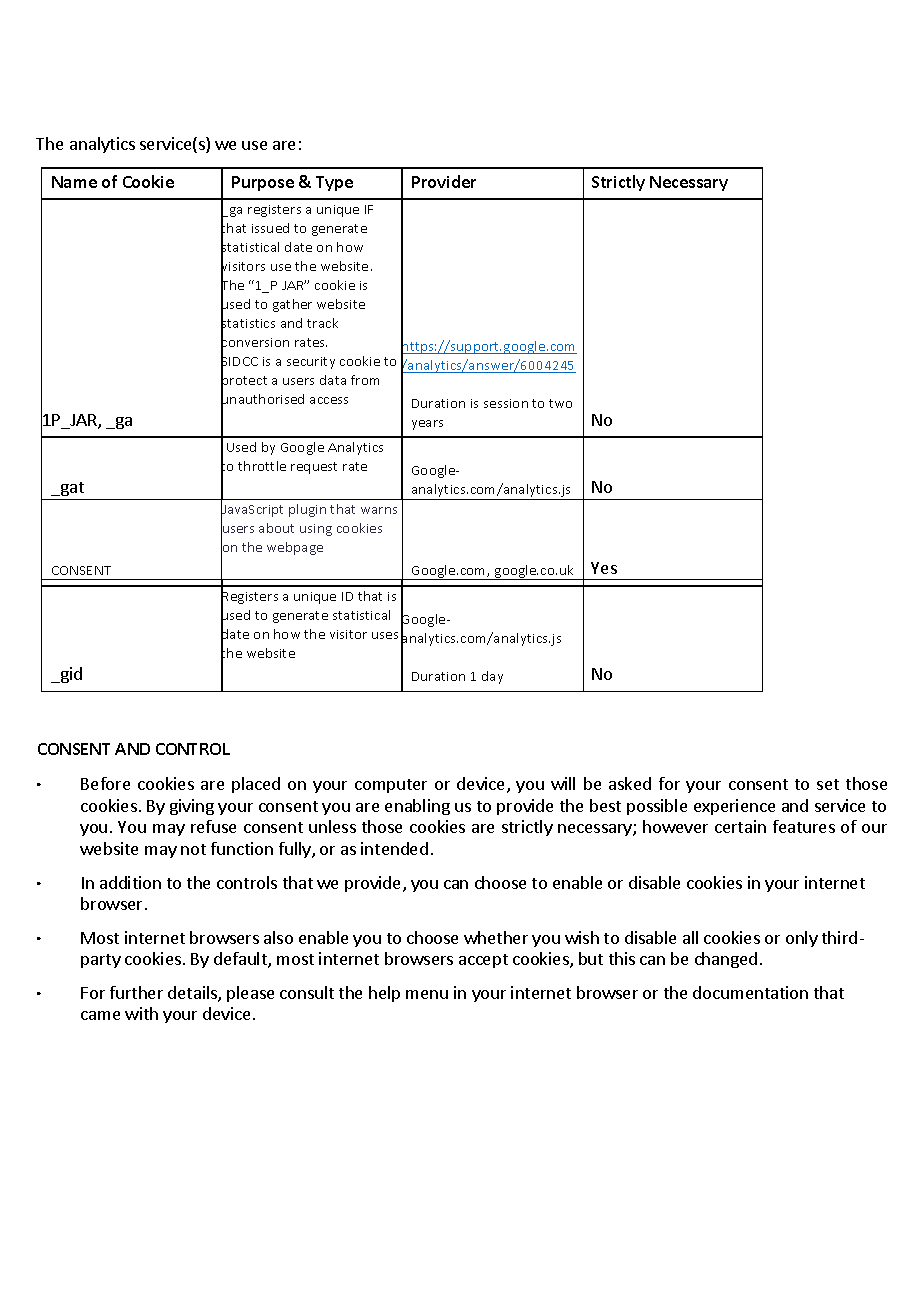  What do you see at coordinates (604, 568) in the image?
I see `Yes` at bounding box center [604, 568].
